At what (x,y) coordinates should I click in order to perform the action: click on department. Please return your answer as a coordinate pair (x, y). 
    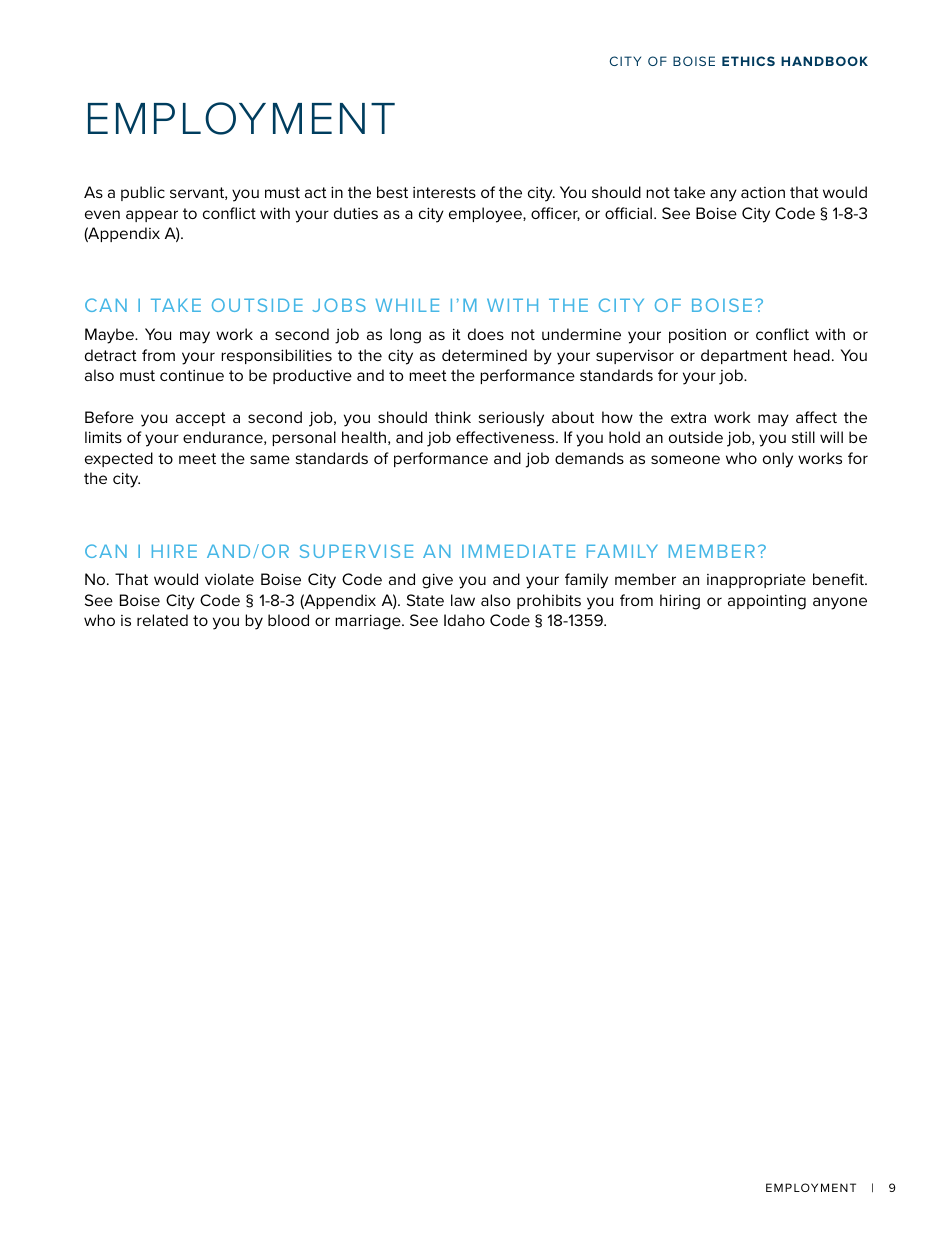
    Looking at the image, I should click on (744, 356).
